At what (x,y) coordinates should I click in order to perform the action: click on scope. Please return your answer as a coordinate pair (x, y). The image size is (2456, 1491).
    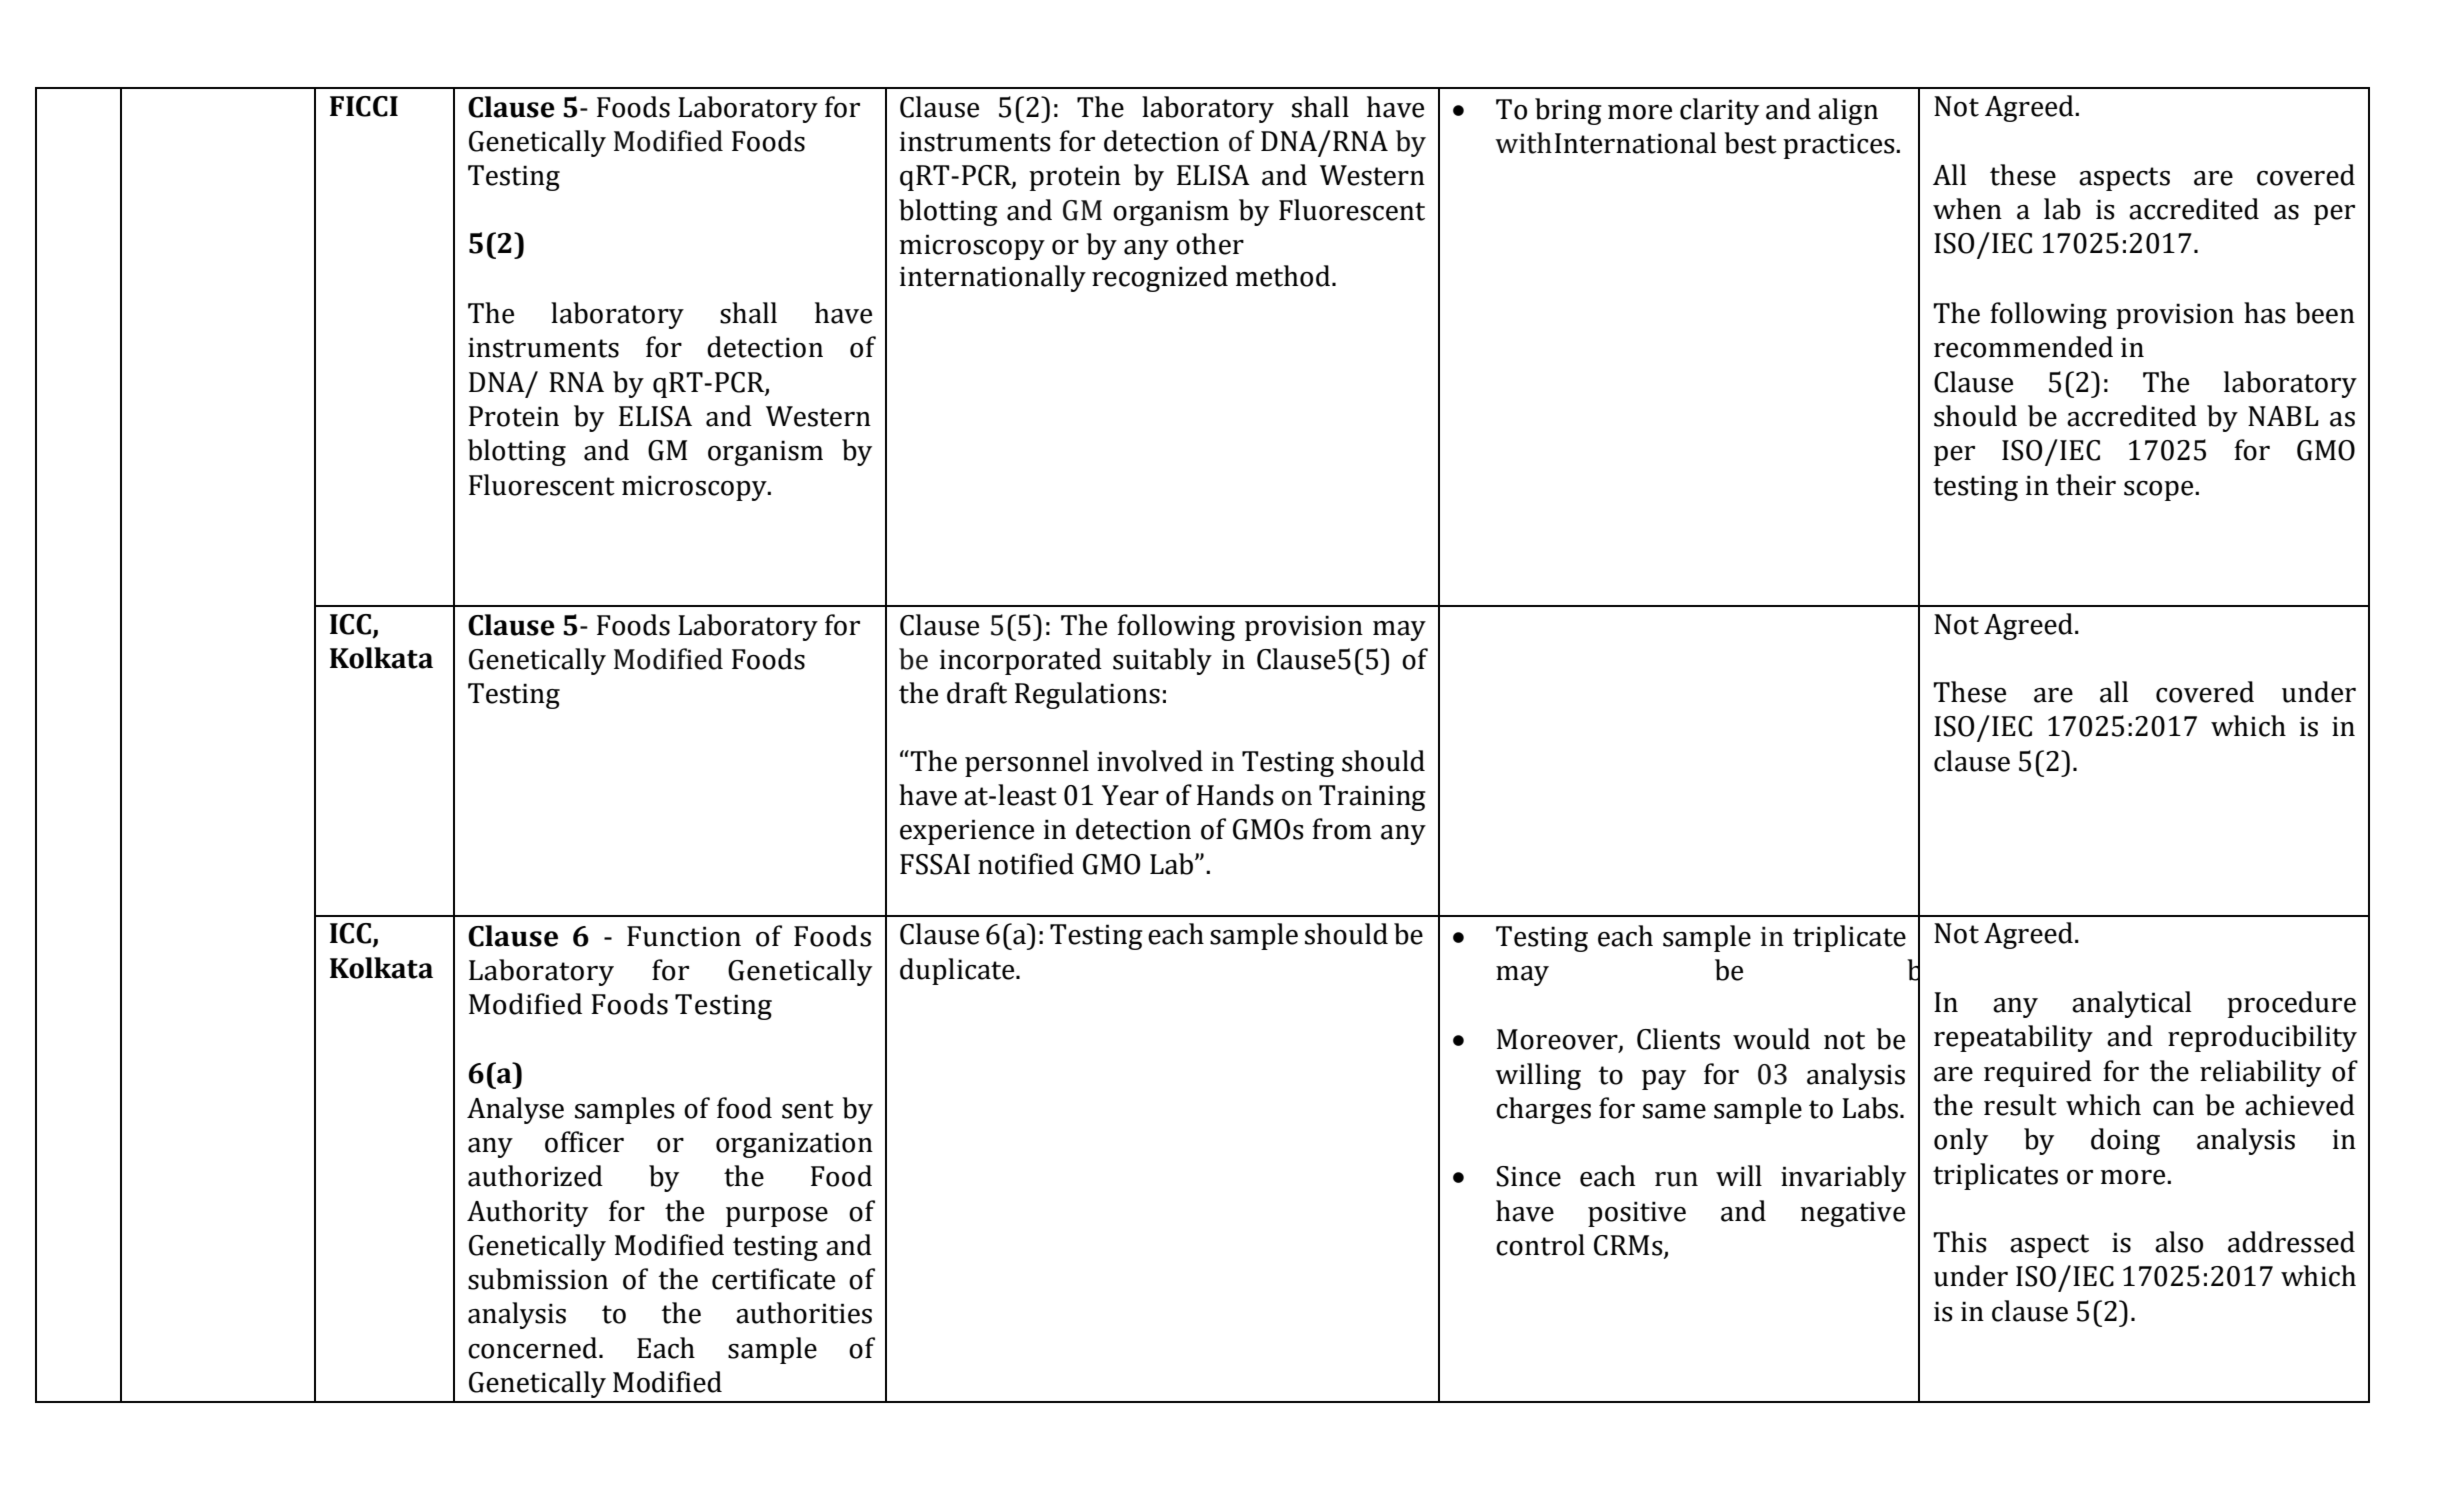
    Looking at the image, I should click on (2160, 491).
